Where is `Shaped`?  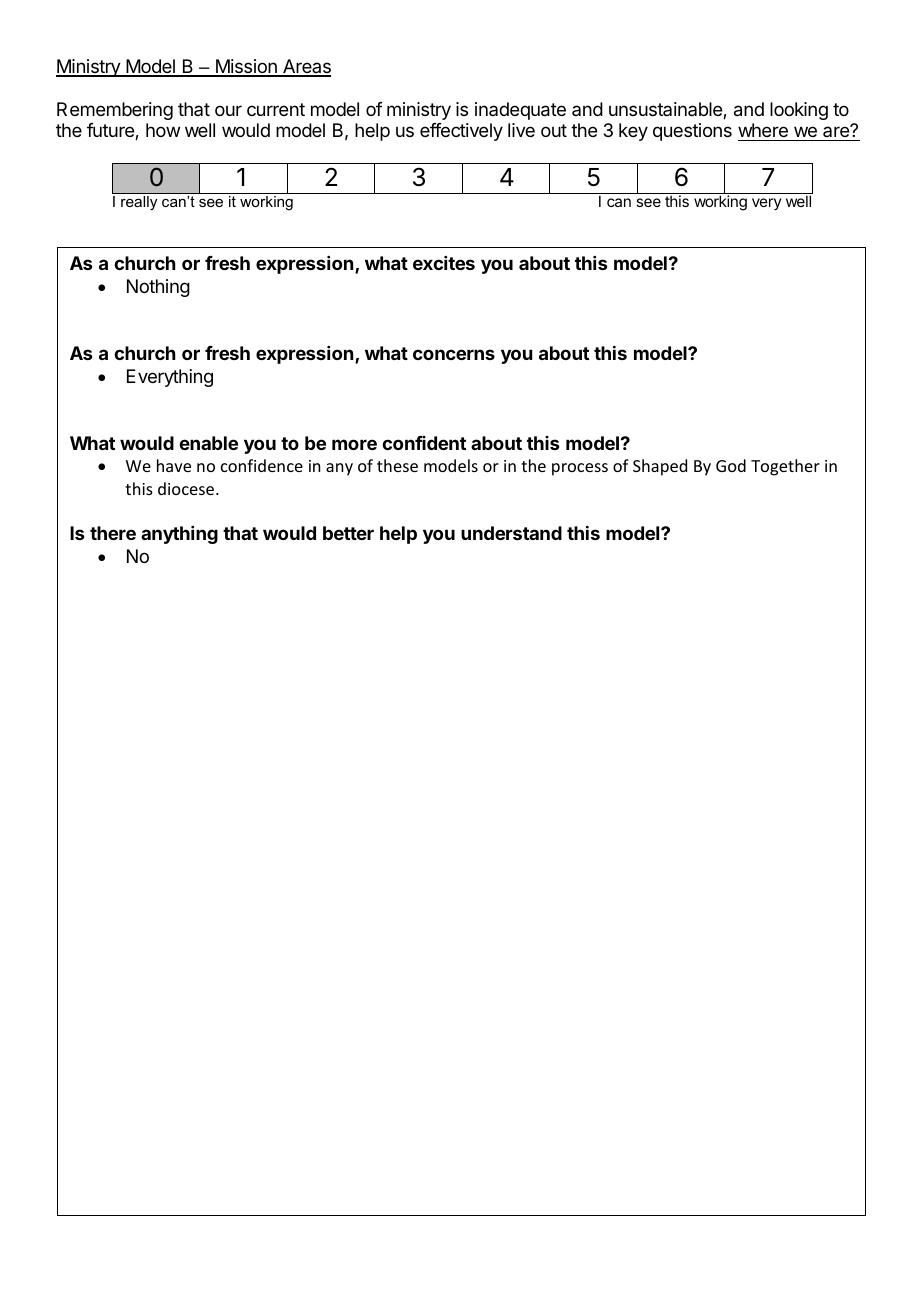 Shaped is located at coordinates (660, 467).
